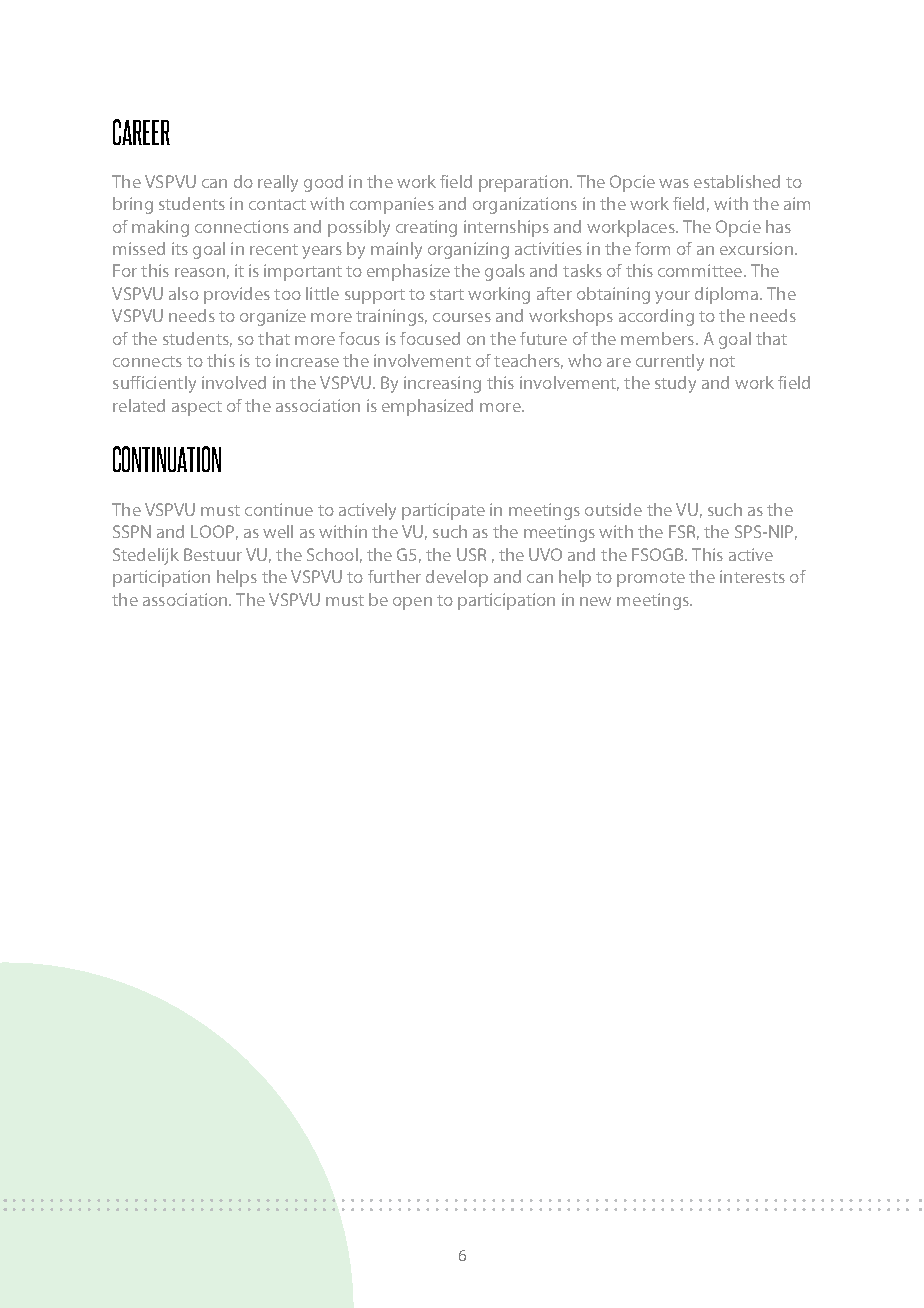  What do you see at coordinates (167, 459) in the screenshot?
I see `CONTINUATION` at bounding box center [167, 459].
